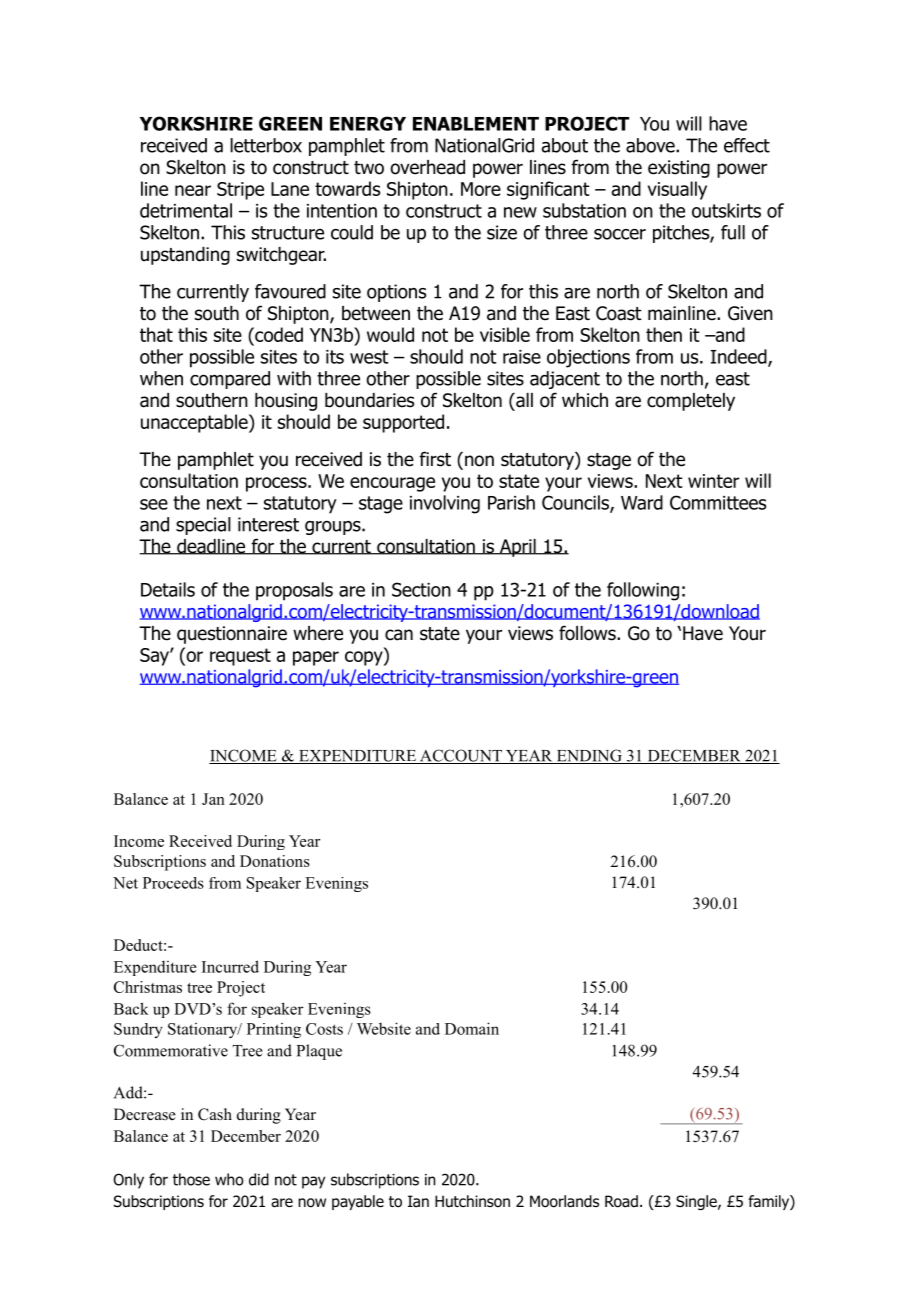  I want to click on overhead, so click(427, 167).
